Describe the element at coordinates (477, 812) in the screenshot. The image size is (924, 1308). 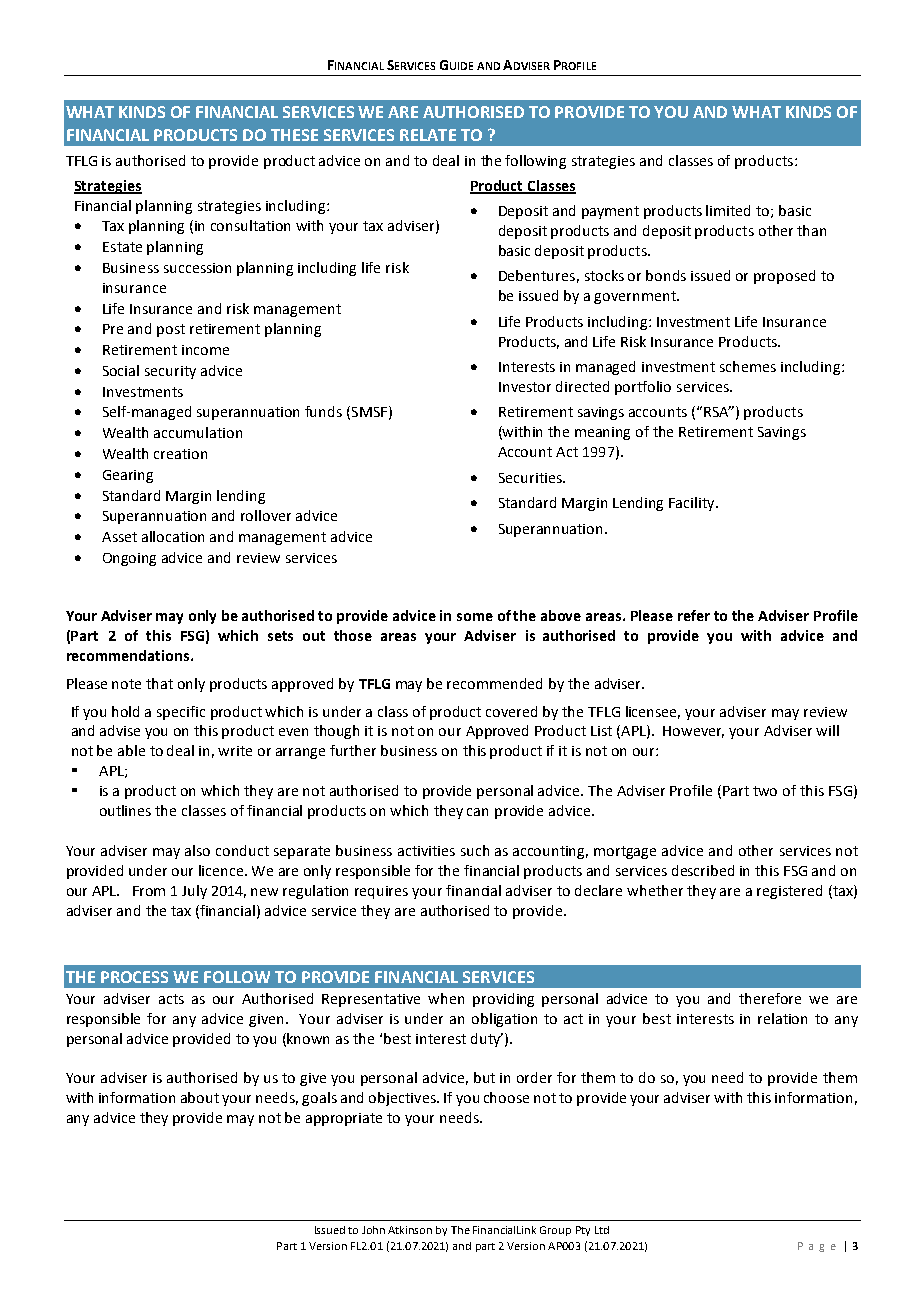
I see `can` at that location.
